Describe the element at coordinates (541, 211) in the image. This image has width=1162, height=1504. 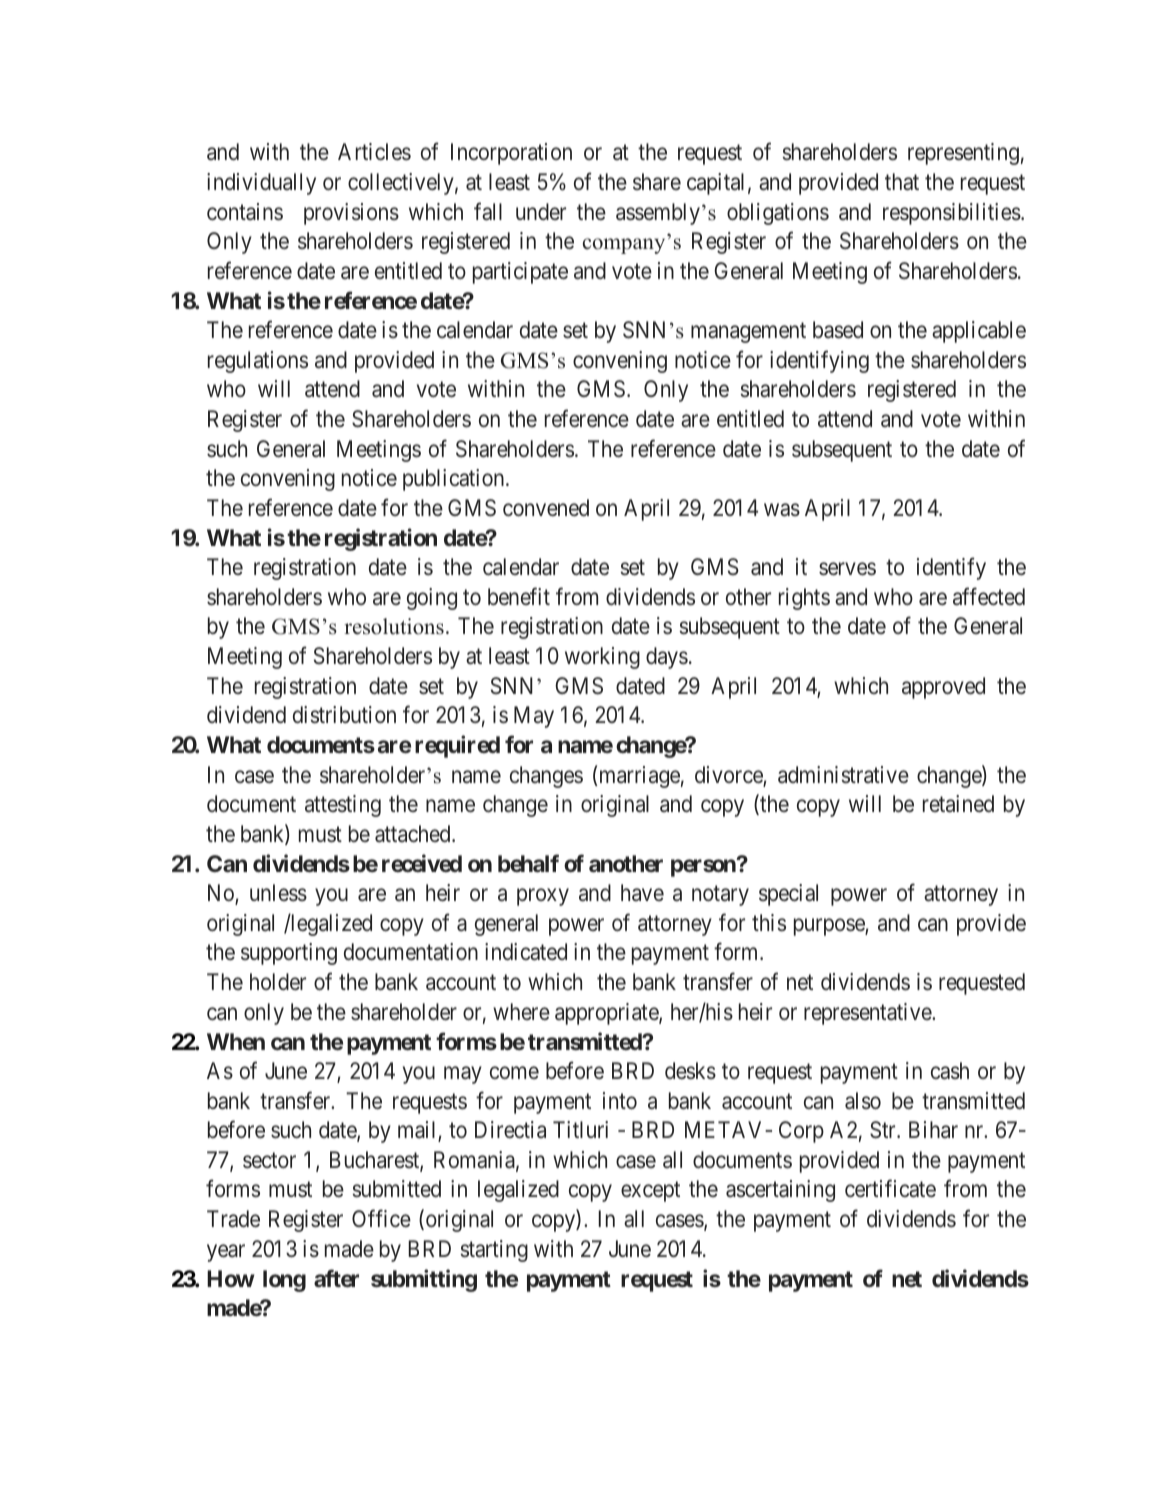
I see `under` at that location.
